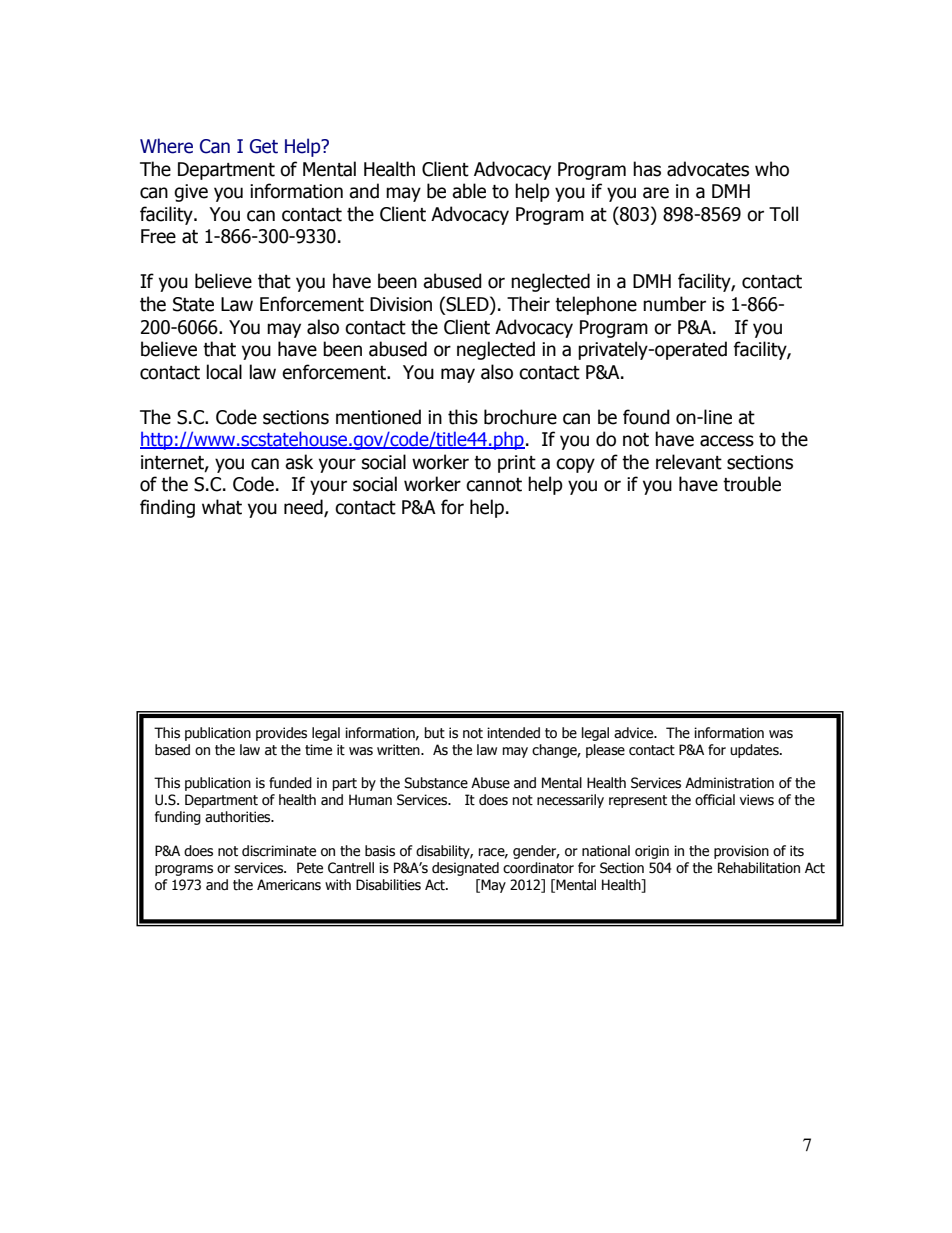  I want to click on provision, so click(741, 852).
